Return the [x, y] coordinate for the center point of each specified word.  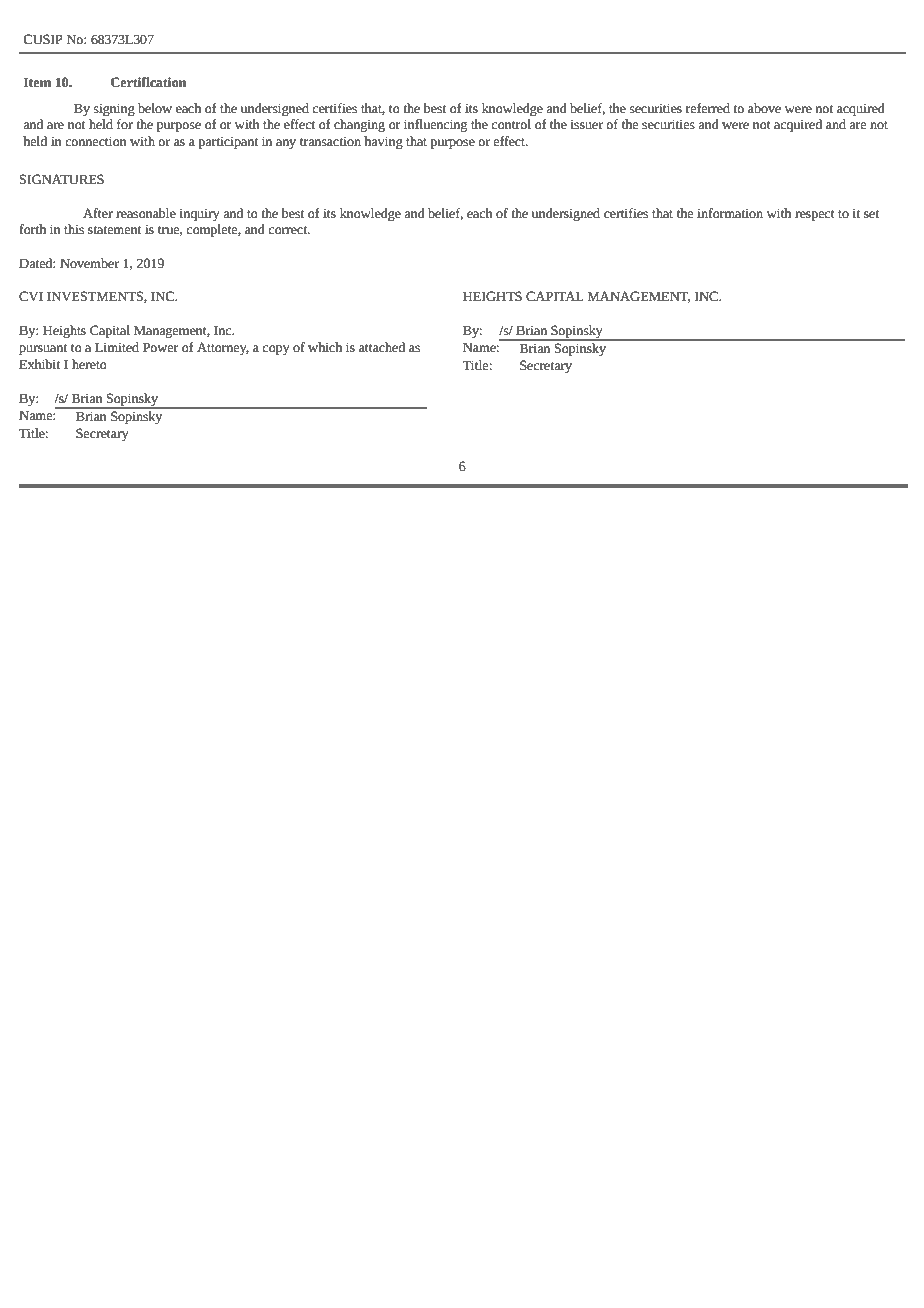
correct [289, 230]
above [764, 108]
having [383, 142]
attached [382, 347]
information [730, 213]
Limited [117, 347]
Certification [148, 82]
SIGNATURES [62, 179]
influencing [435, 125]
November [89, 263]
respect [815, 215]
